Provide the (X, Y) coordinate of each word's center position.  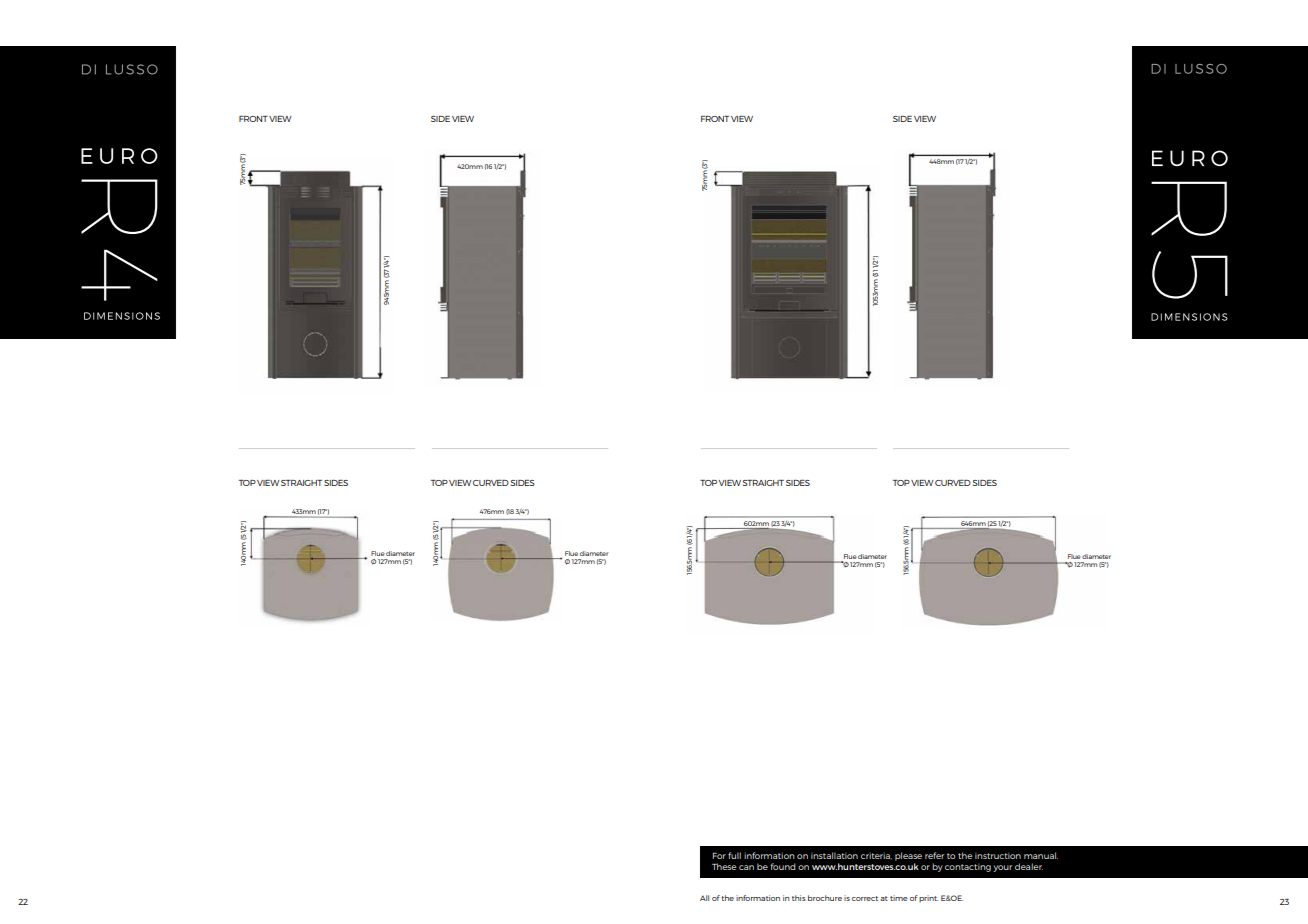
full (734, 855)
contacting (968, 867)
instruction (998, 855)
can (746, 867)
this (799, 898)
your (1002, 868)
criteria (876, 855)
